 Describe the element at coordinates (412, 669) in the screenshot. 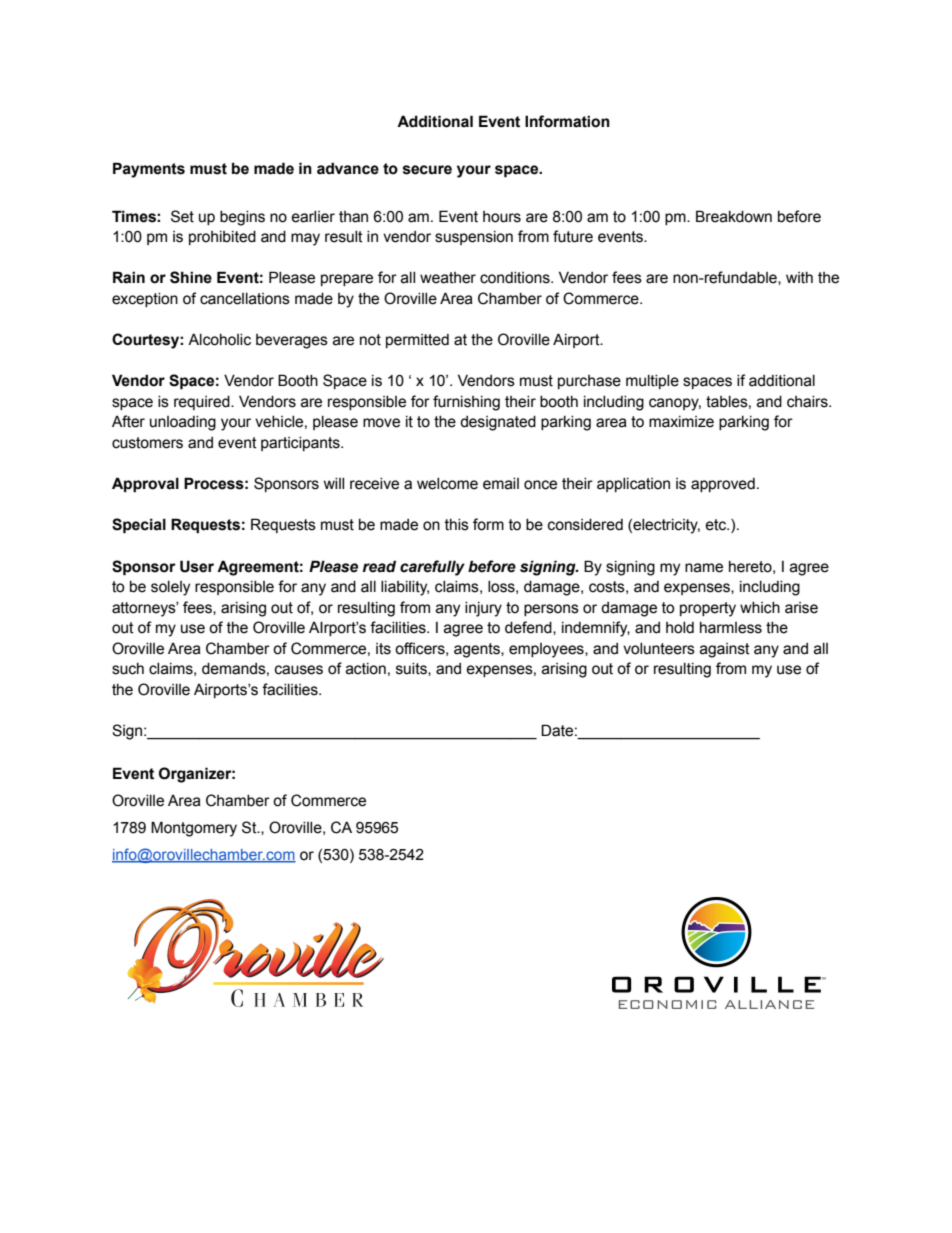

I see `suits` at that location.
